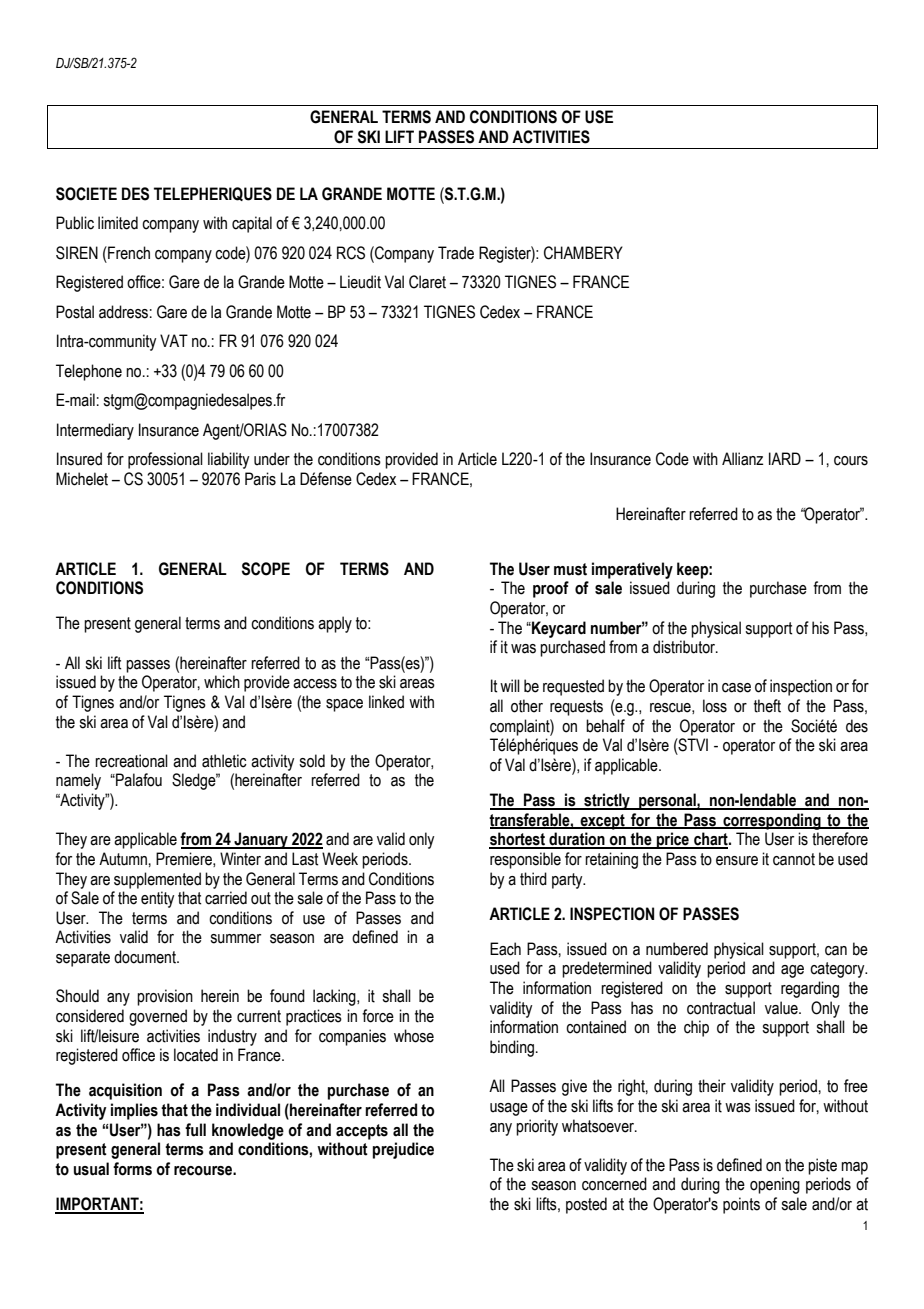 Image resolution: width=924 pixels, height=1309 pixels. What do you see at coordinates (456, 253) in the screenshot?
I see `Trade` at bounding box center [456, 253].
